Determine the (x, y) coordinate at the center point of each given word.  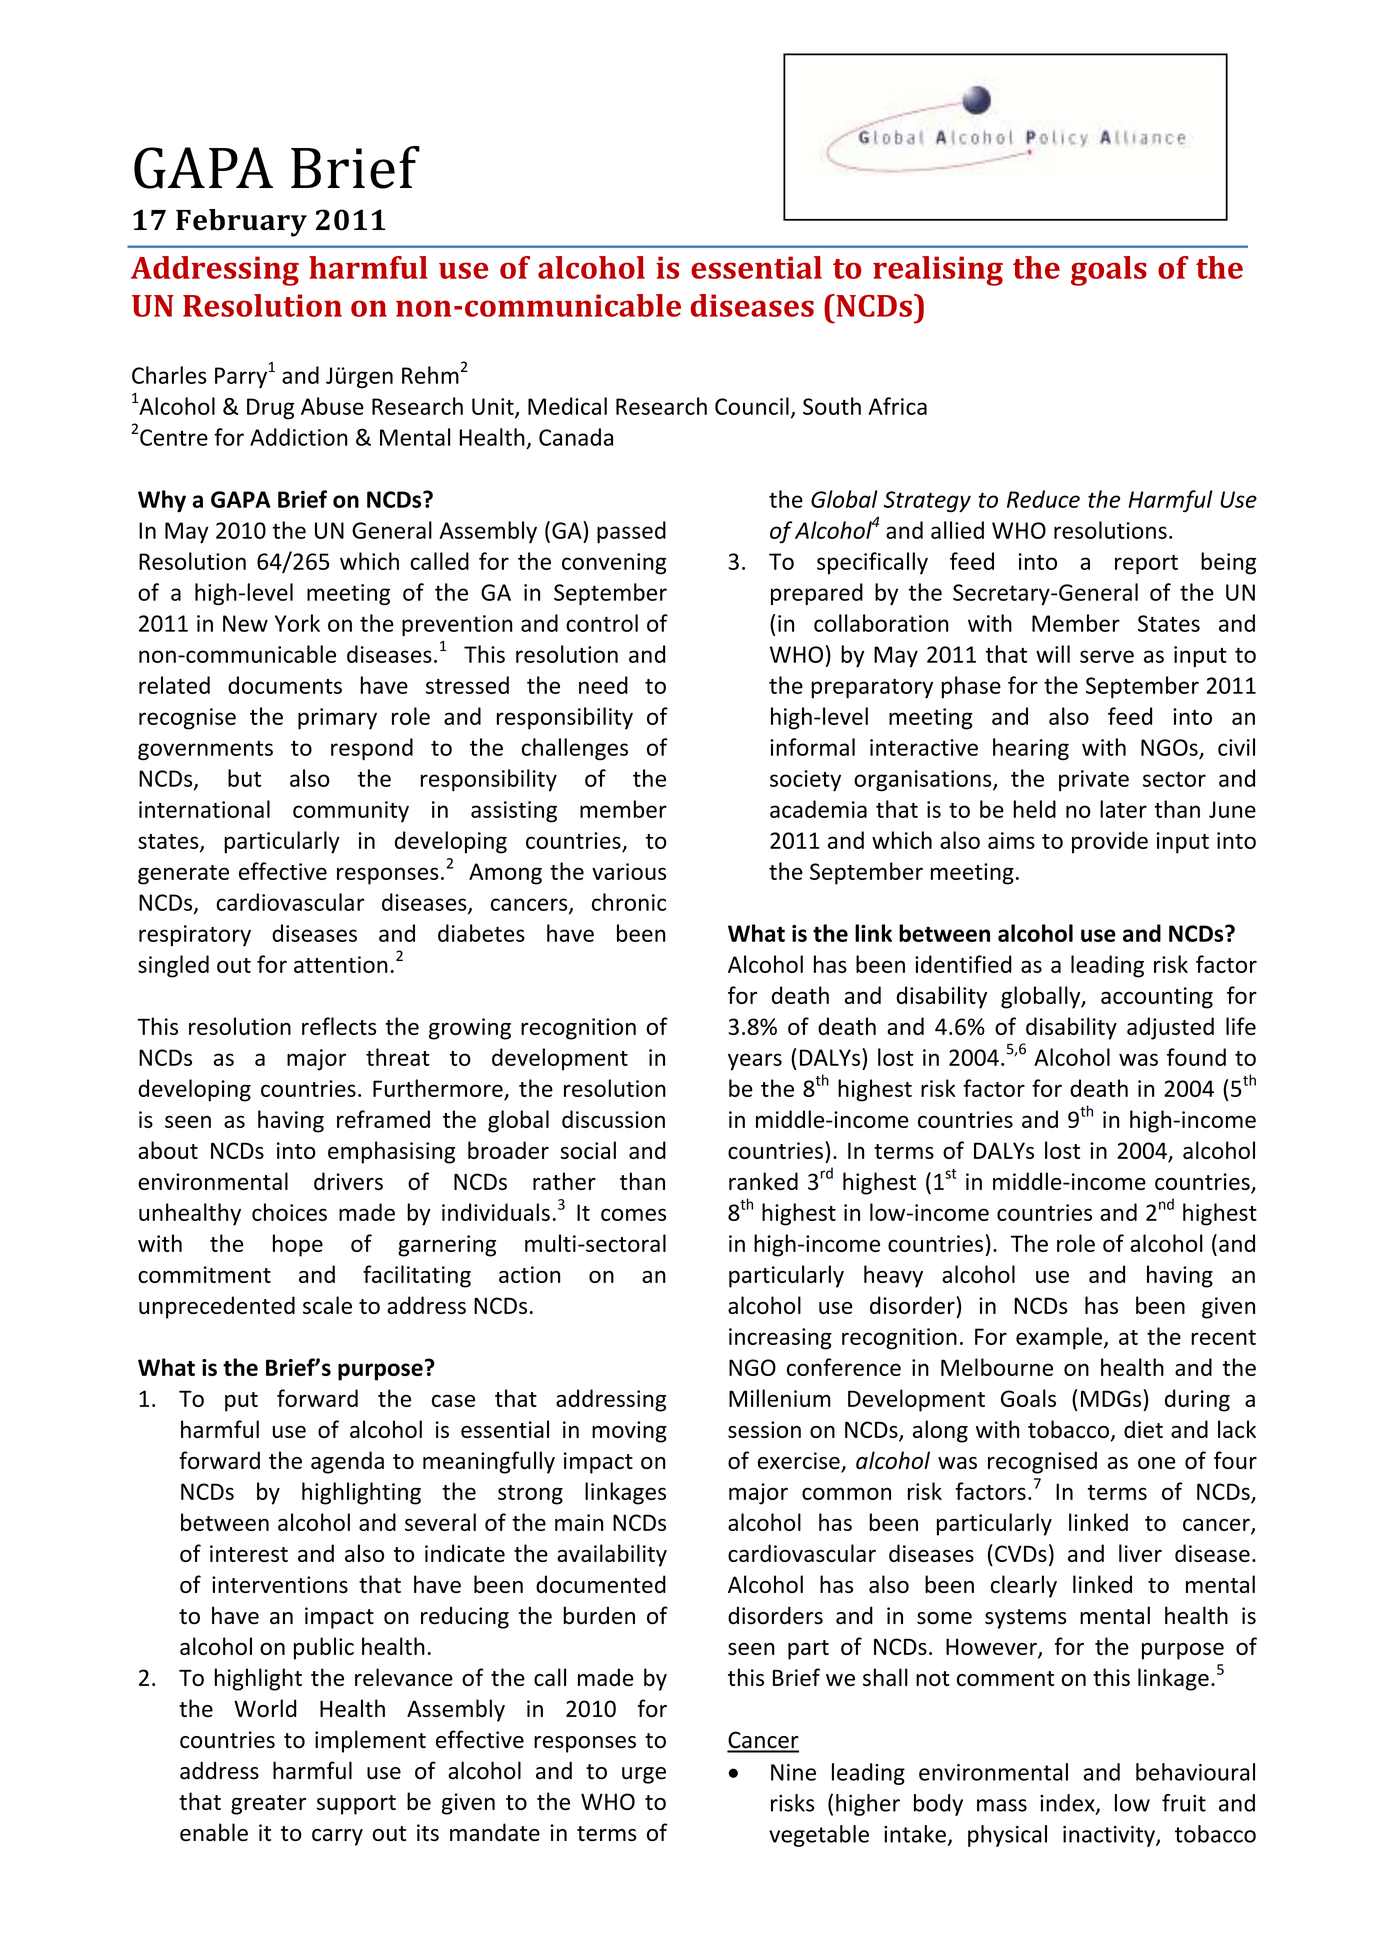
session (764, 1429)
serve (1107, 656)
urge (644, 1775)
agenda (347, 1462)
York (297, 623)
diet (1143, 1429)
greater (268, 1805)
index (1068, 1804)
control (602, 623)
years (755, 1062)
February (241, 223)
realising (938, 271)
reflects (339, 1026)
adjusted (1170, 1028)
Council (752, 406)
